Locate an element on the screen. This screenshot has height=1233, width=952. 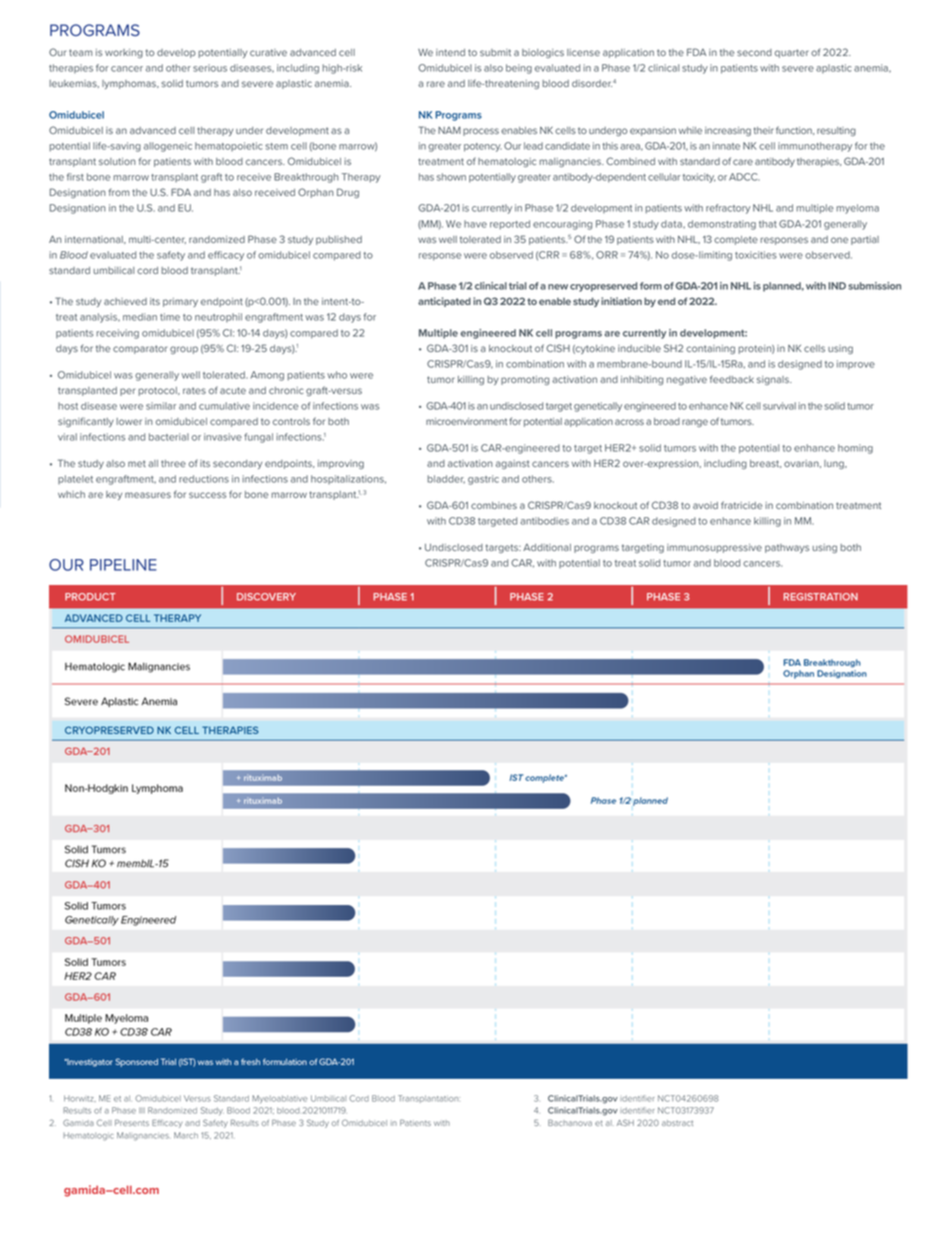
microenvironment is located at coordinates (466, 421).
